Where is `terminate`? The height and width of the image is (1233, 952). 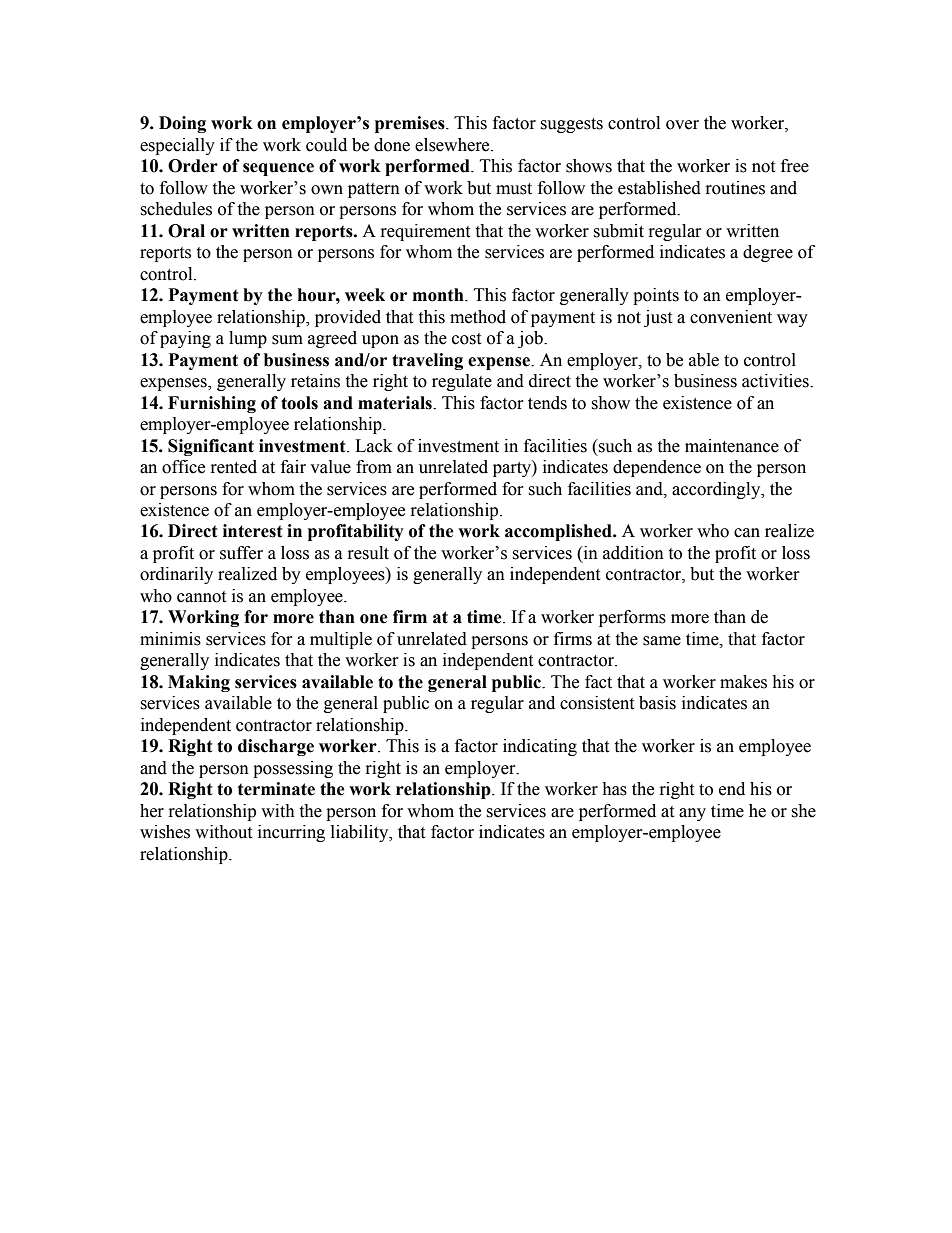 terminate is located at coordinates (276, 789).
